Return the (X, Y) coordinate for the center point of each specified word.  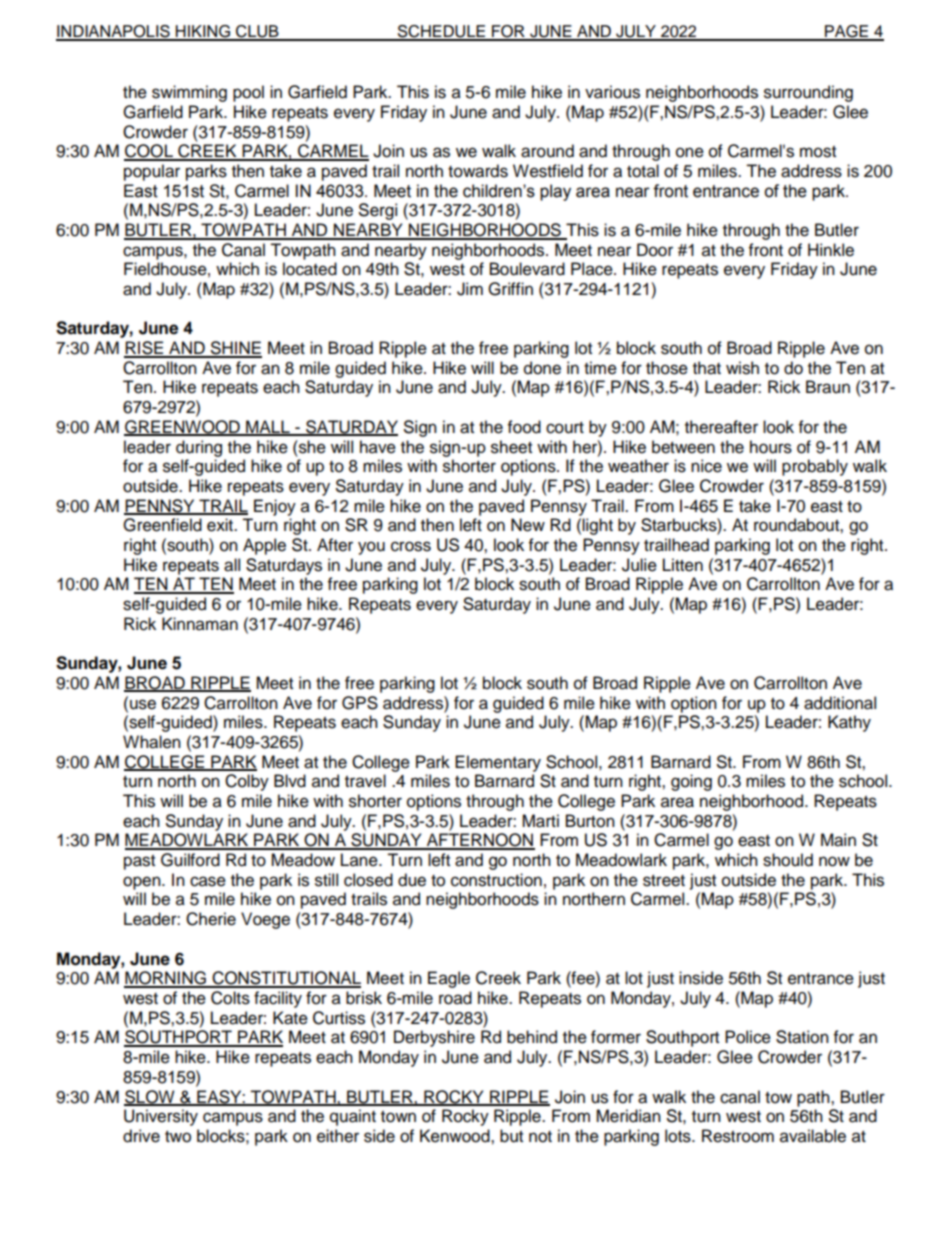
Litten (683, 565)
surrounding (808, 93)
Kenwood (456, 1136)
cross (411, 546)
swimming (189, 93)
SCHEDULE (441, 32)
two (178, 1137)
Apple (264, 546)
